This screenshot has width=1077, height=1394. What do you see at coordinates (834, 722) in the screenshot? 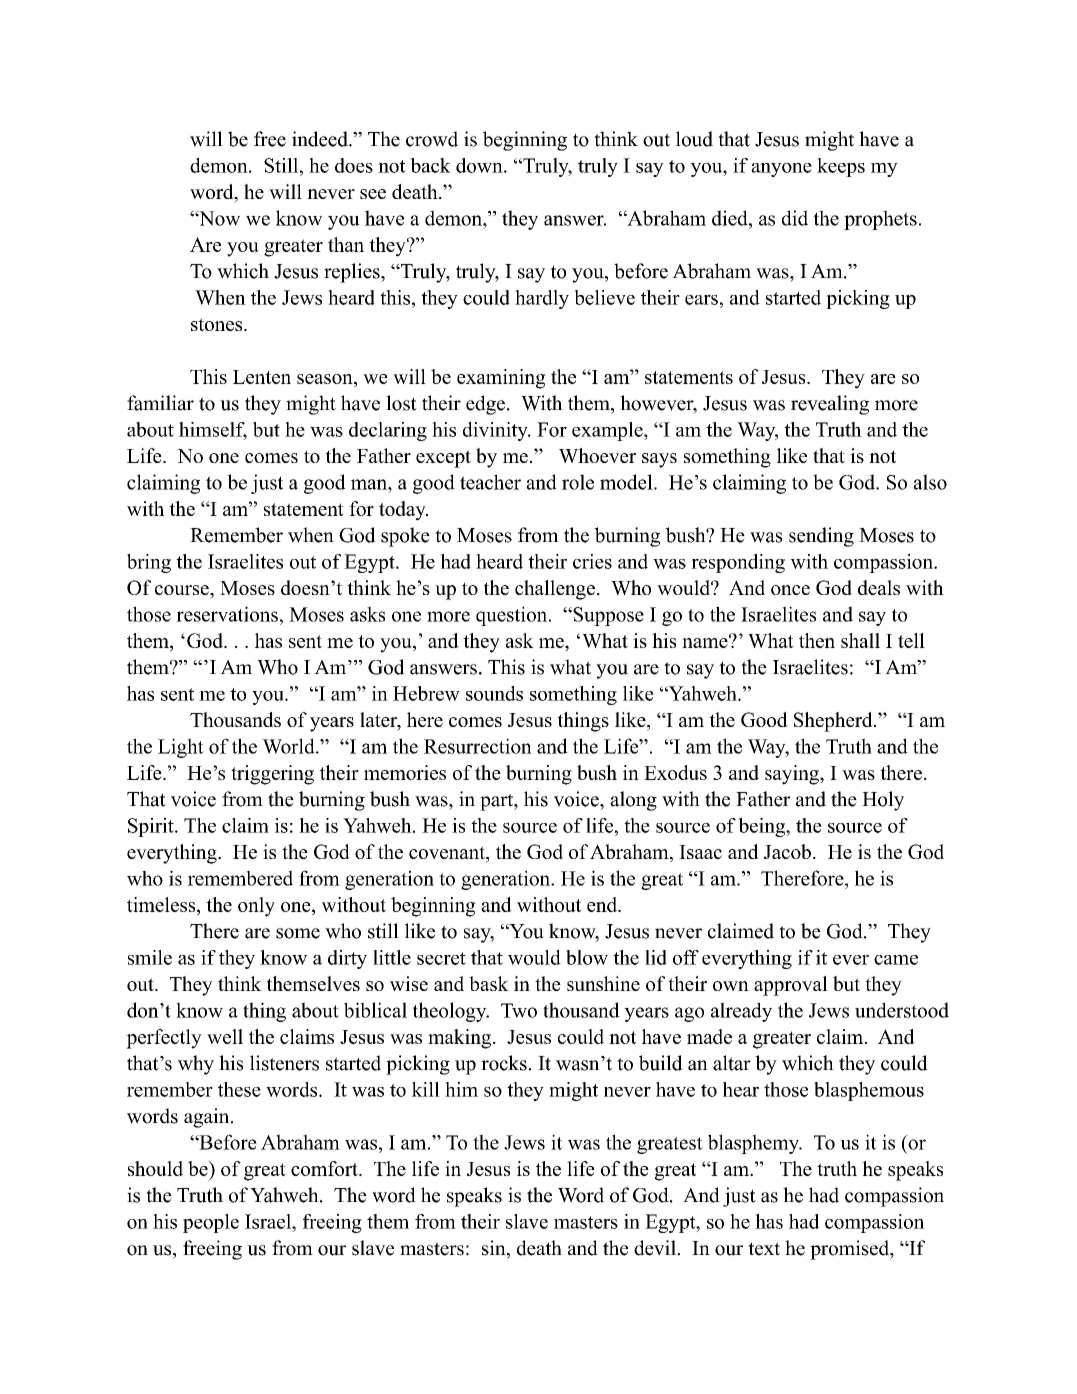
I see `Shepherd` at bounding box center [834, 722].
